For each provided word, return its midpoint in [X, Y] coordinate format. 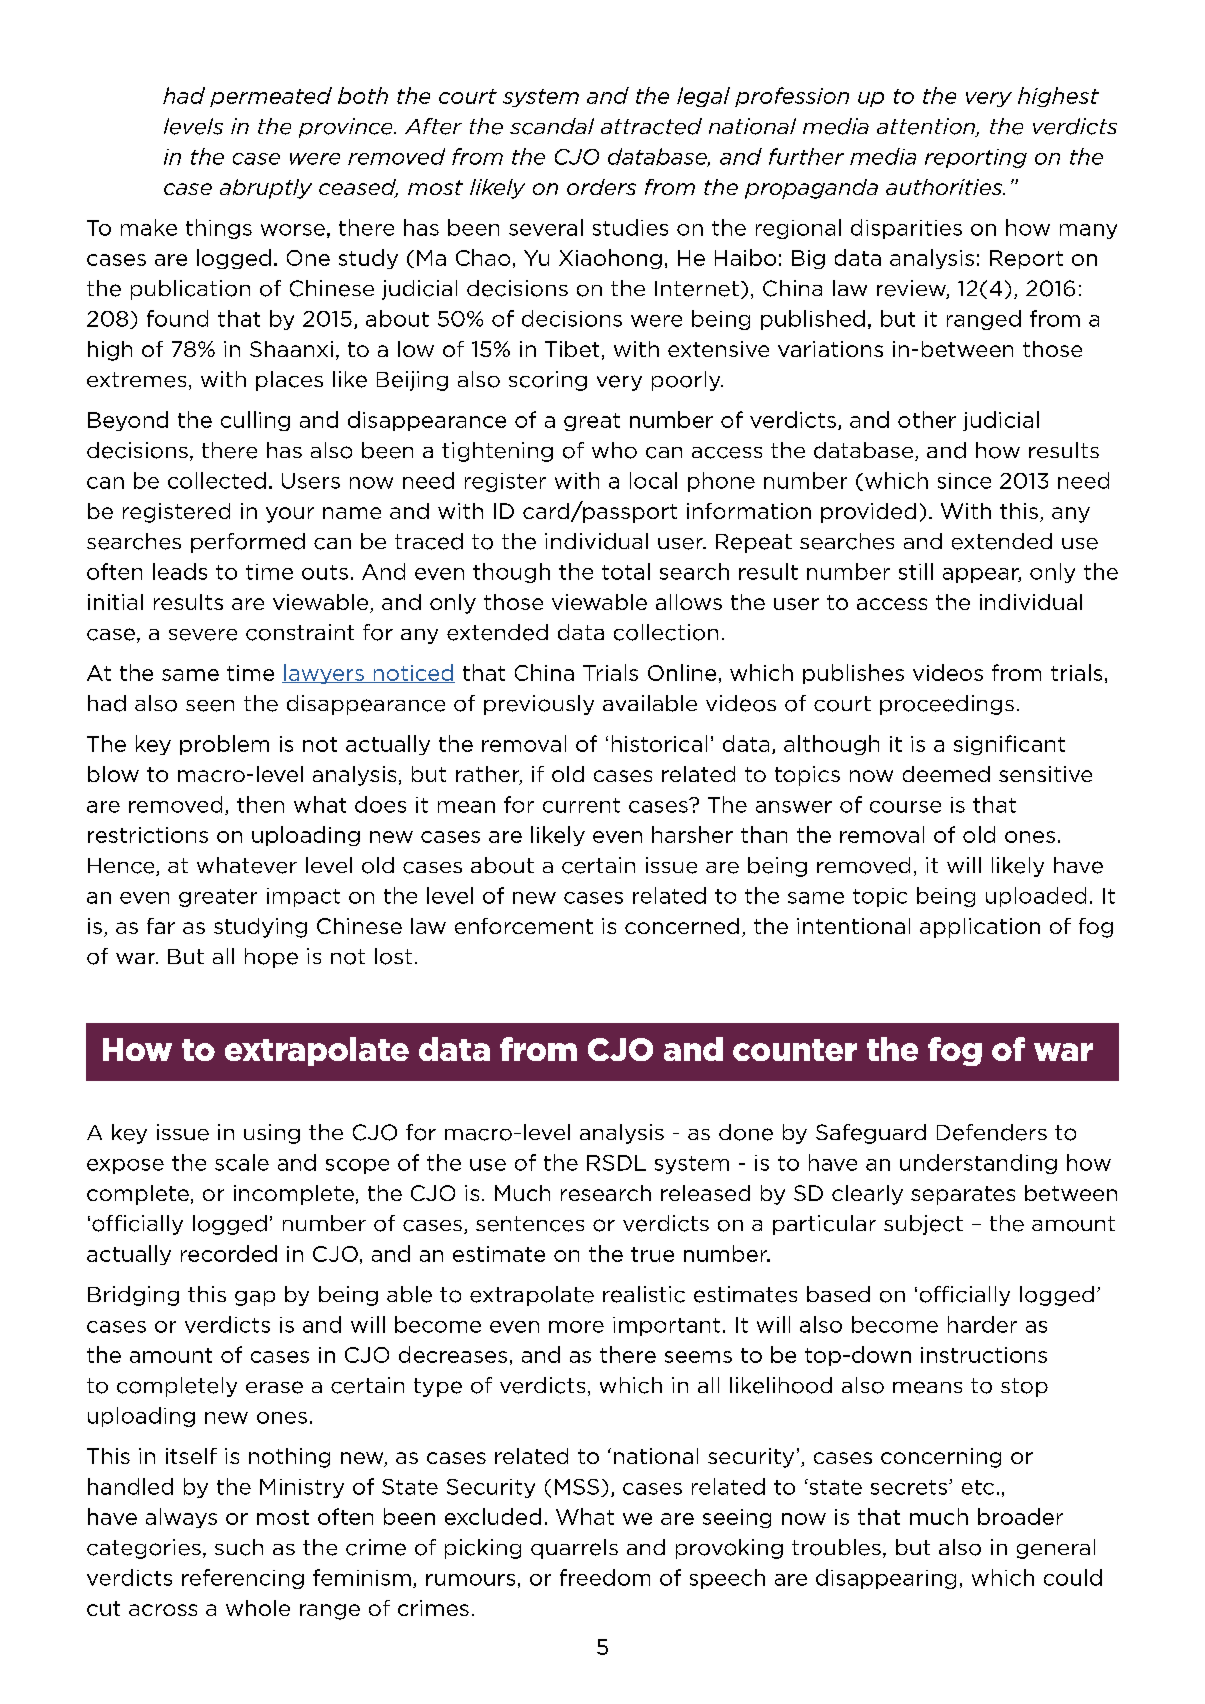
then [260, 804]
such [239, 1547]
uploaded [1036, 897]
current [581, 805]
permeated [271, 97]
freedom [605, 1577]
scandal [552, 126]
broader [1020, 1516]
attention [927, 127]
